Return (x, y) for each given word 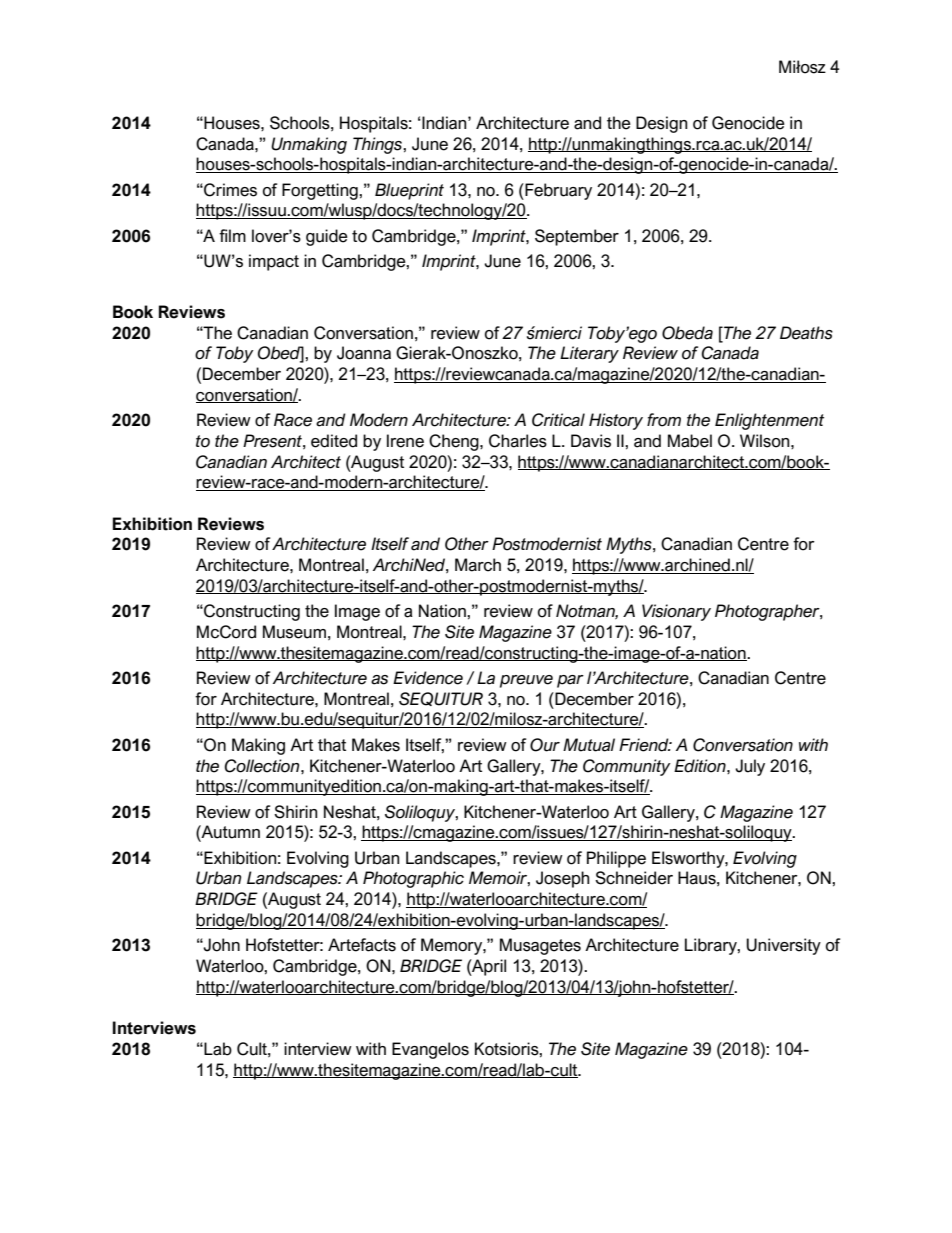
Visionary (676, 612)
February (557, 191)
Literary (589, 354)
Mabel (690, 441)
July (750, 767)
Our (545, 745)
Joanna (364, 353)
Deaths (806, 333)
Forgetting (321, 191)
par (570, 681)
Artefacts (362, 945)
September (577, 237)
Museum (294, 632)
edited (334, 441)
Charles (518, 441)
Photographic (413, 879)
